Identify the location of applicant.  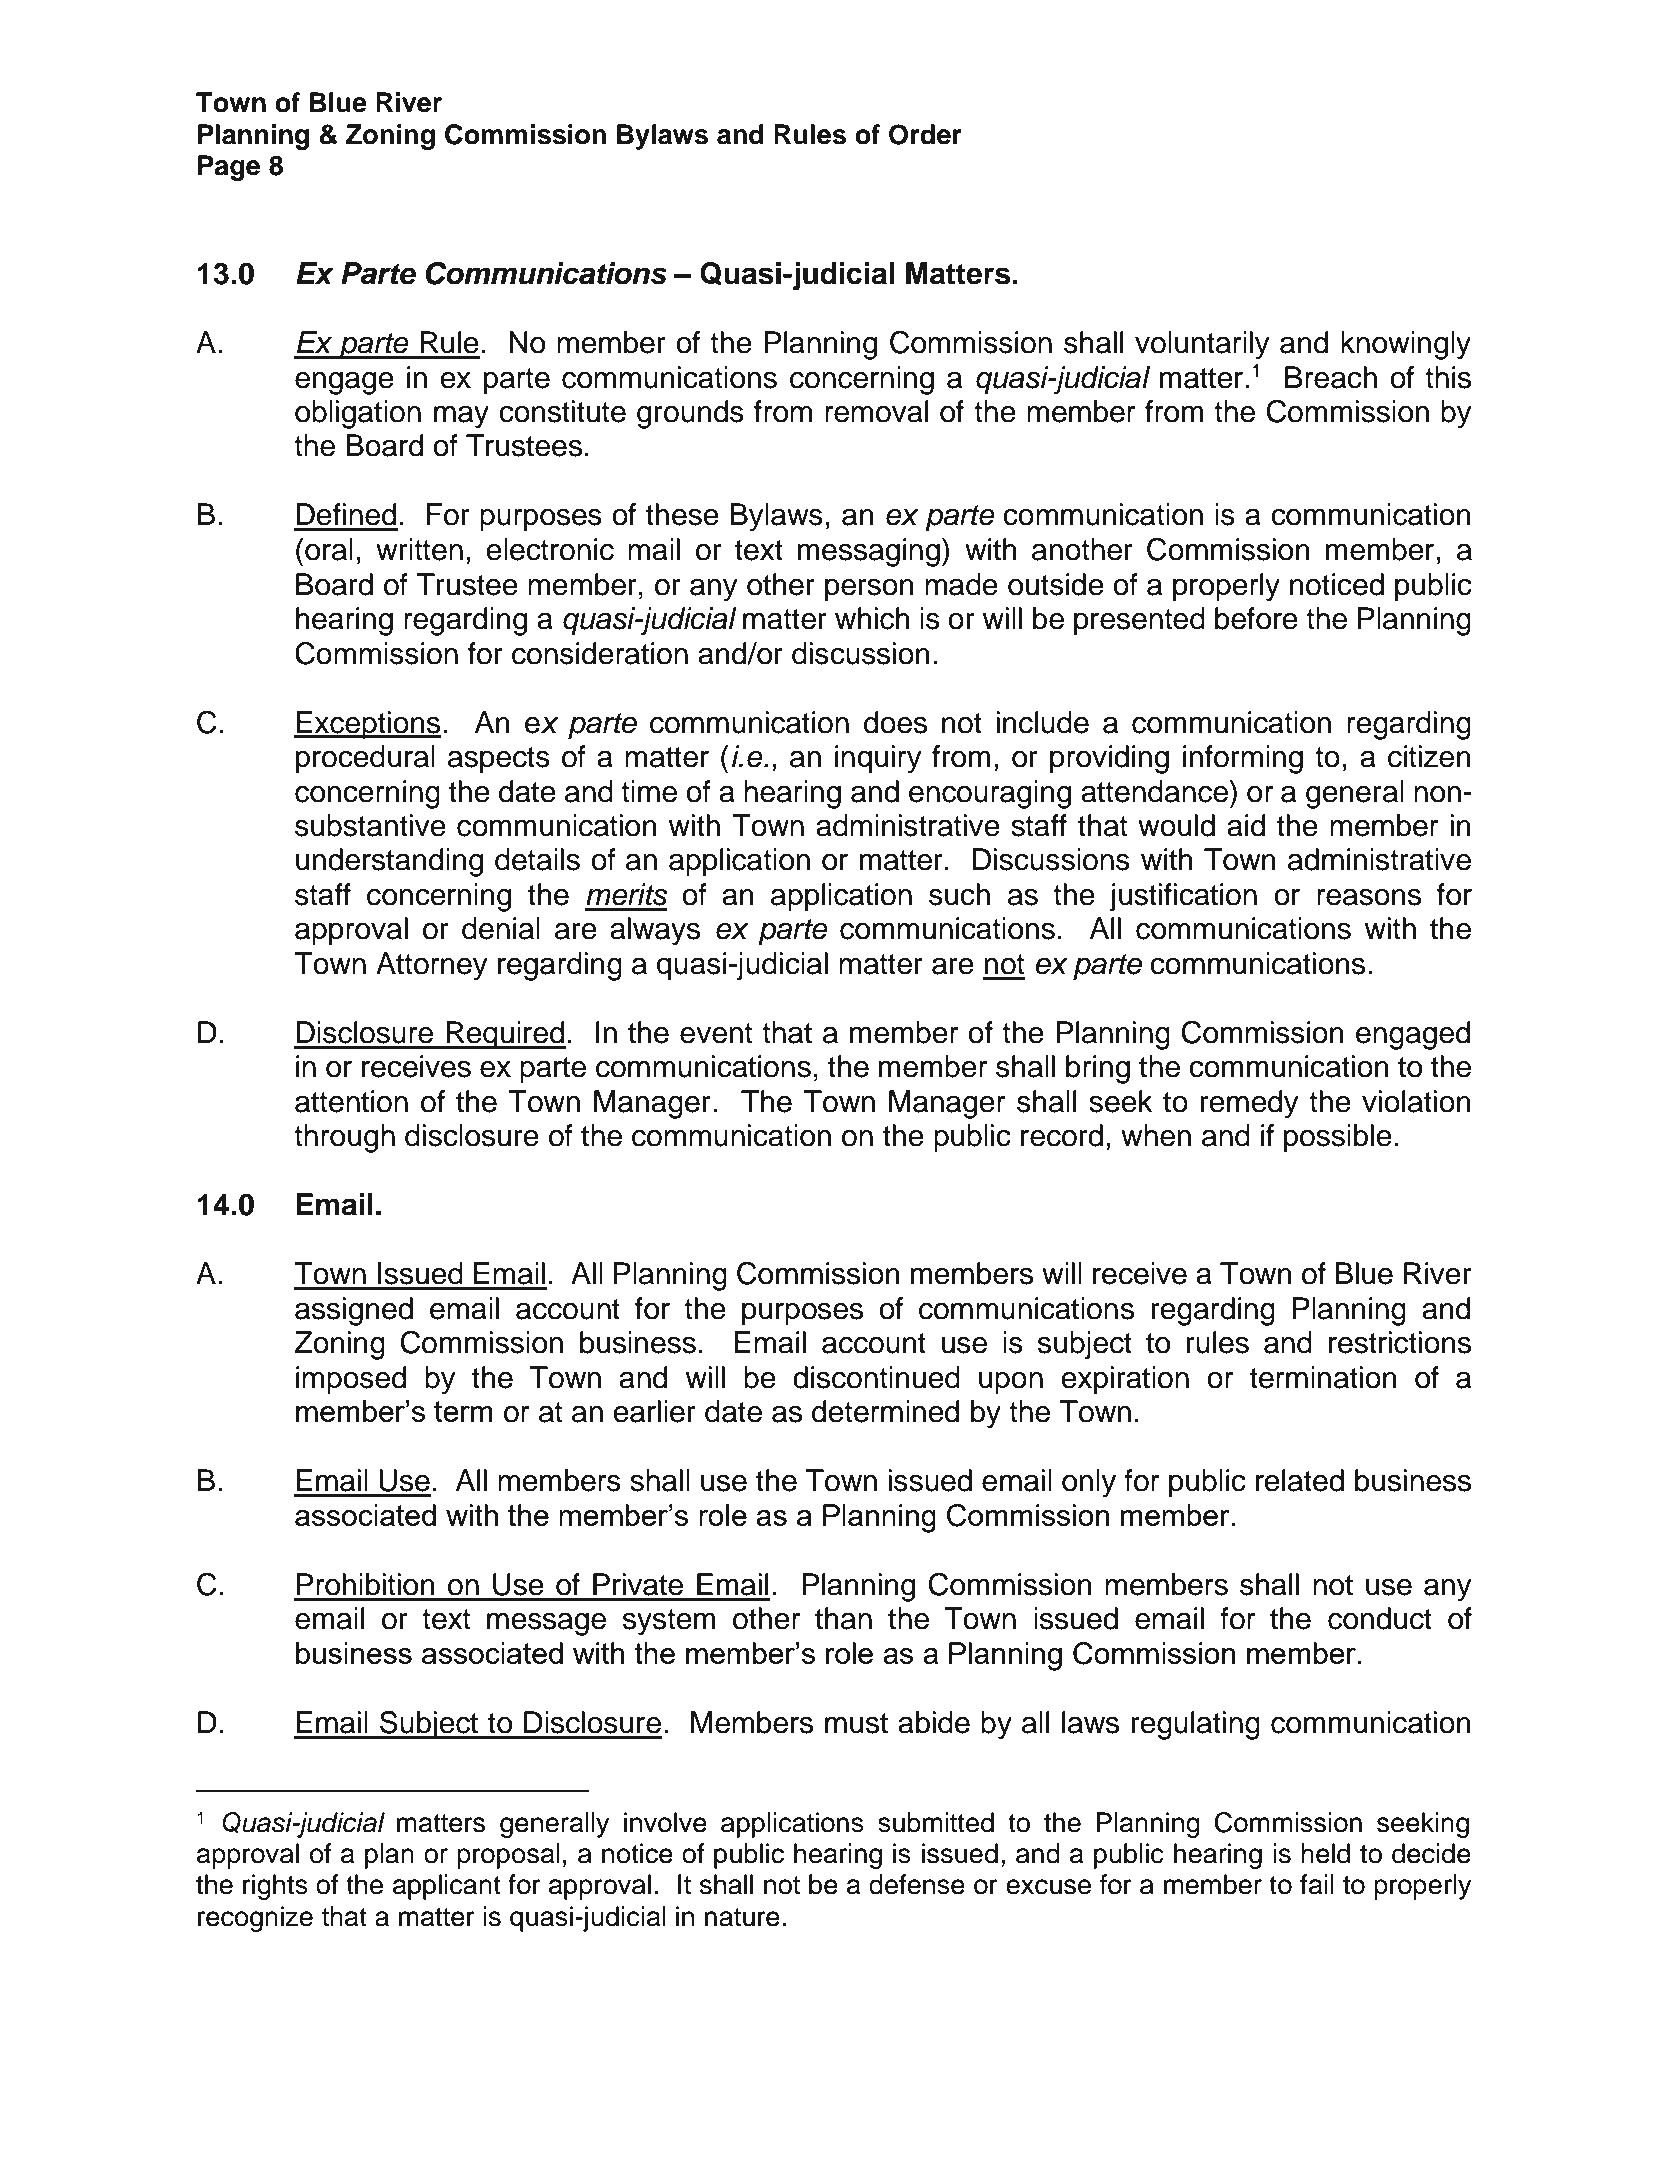
(447, 1887).
